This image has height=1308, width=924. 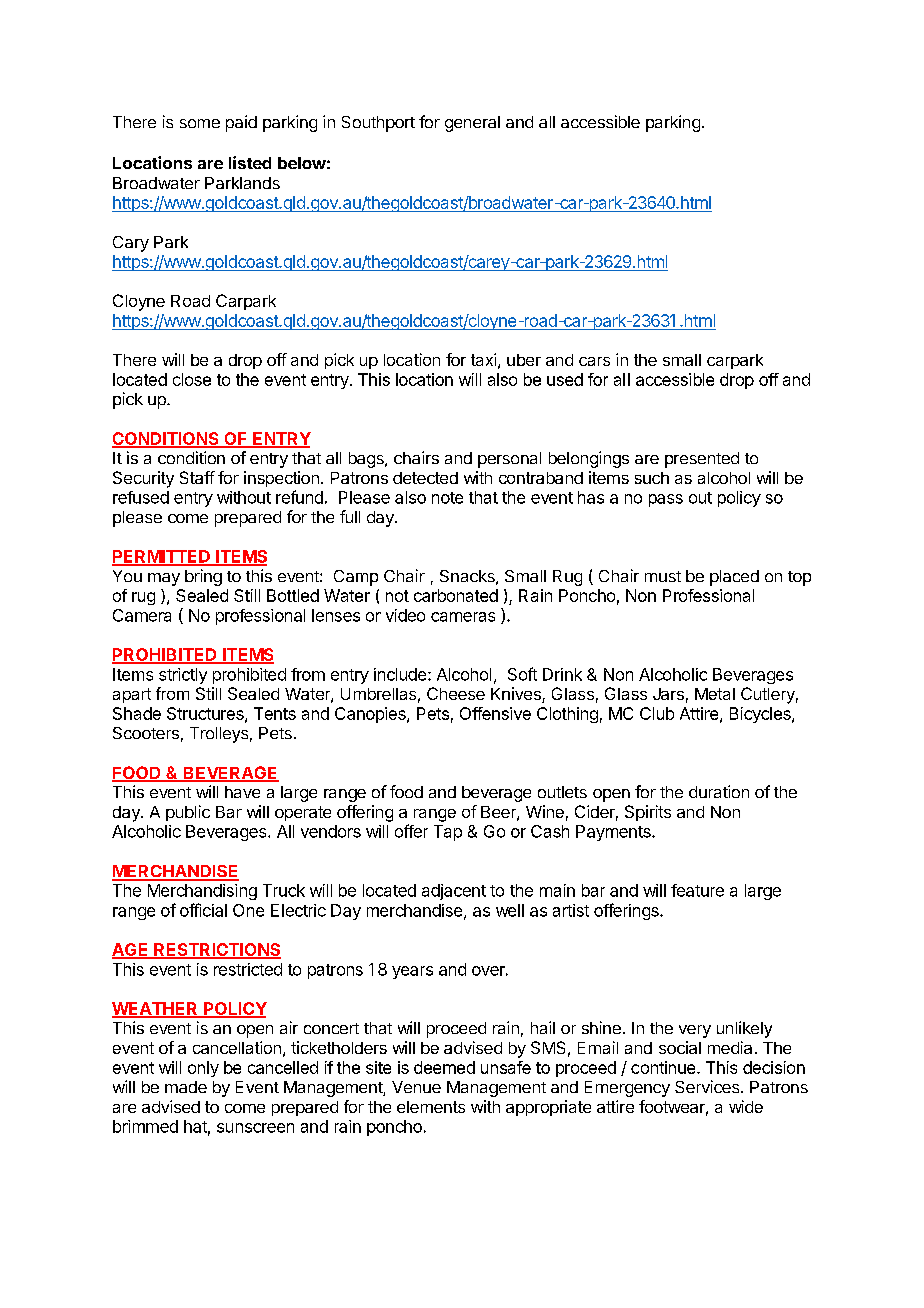 What do you see at coordinates (192, 379) in the image?
I see `close` at bounding box center [192, 379].
